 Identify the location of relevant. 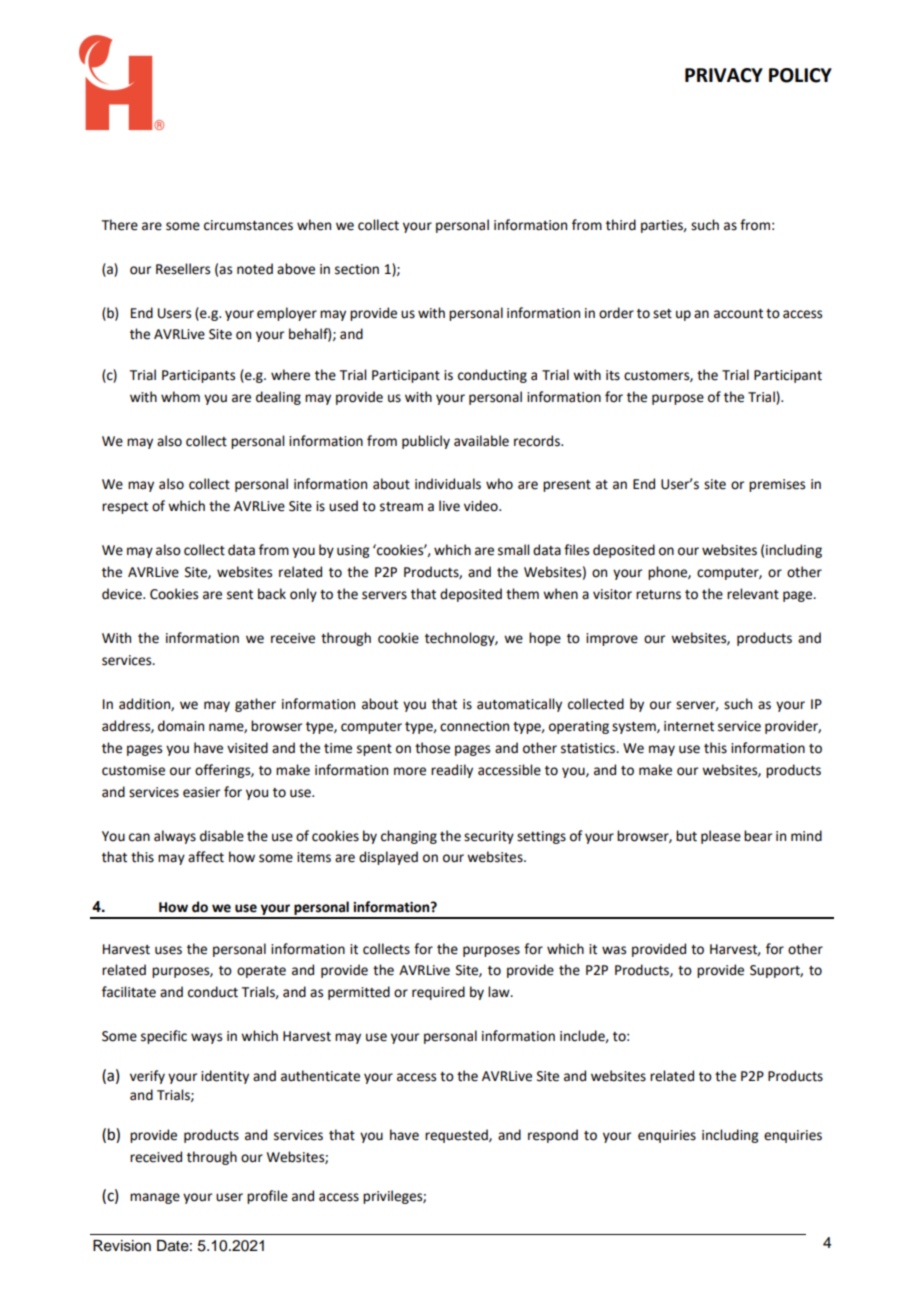
(753, 594).
